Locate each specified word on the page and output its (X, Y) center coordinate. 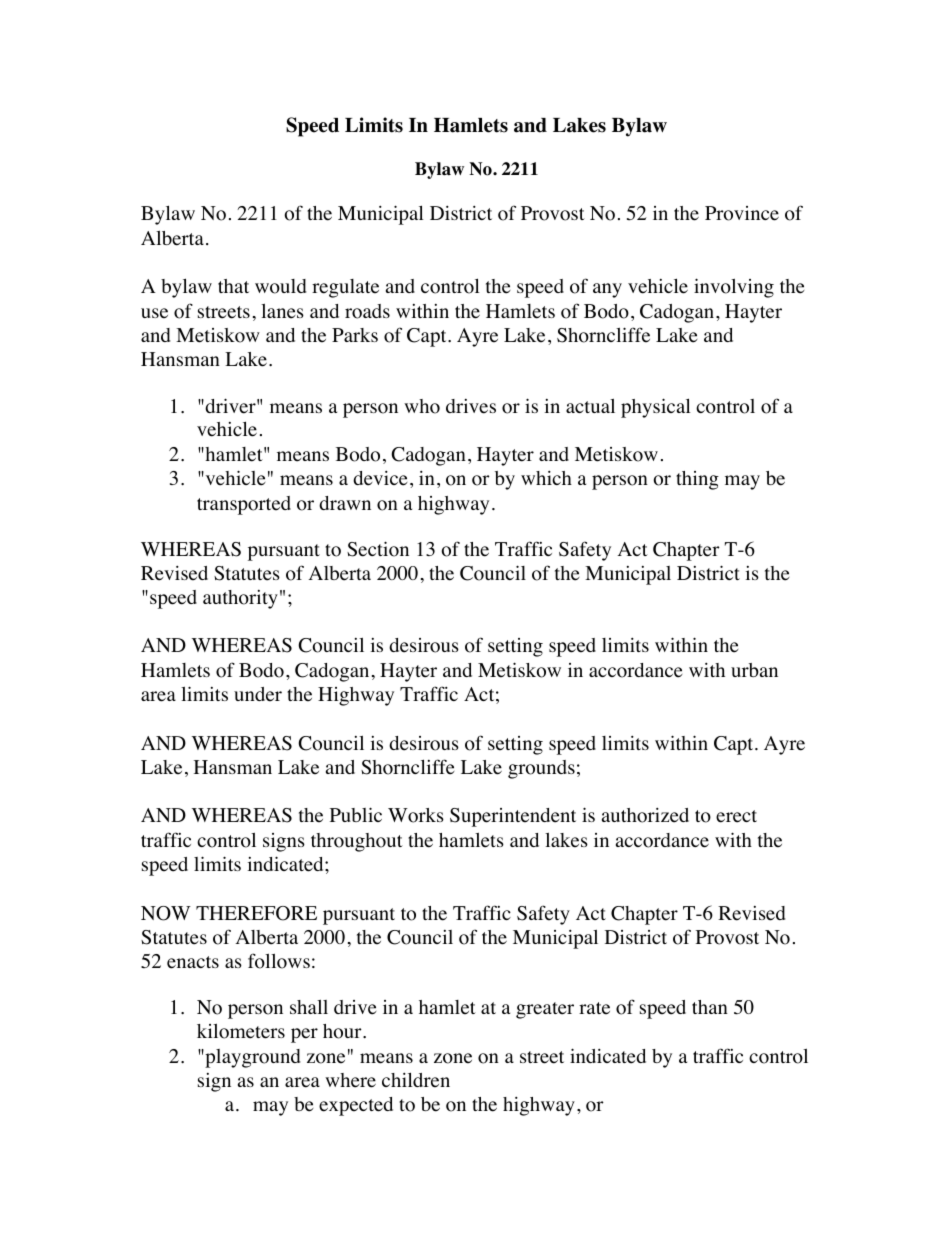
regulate (345, 288)
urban (754, 670)
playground (251, 1058)
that (233, 286)
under (258, 694)
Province (742, 213)
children (416, 1080)
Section (378, 549)
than (710, 1007)
